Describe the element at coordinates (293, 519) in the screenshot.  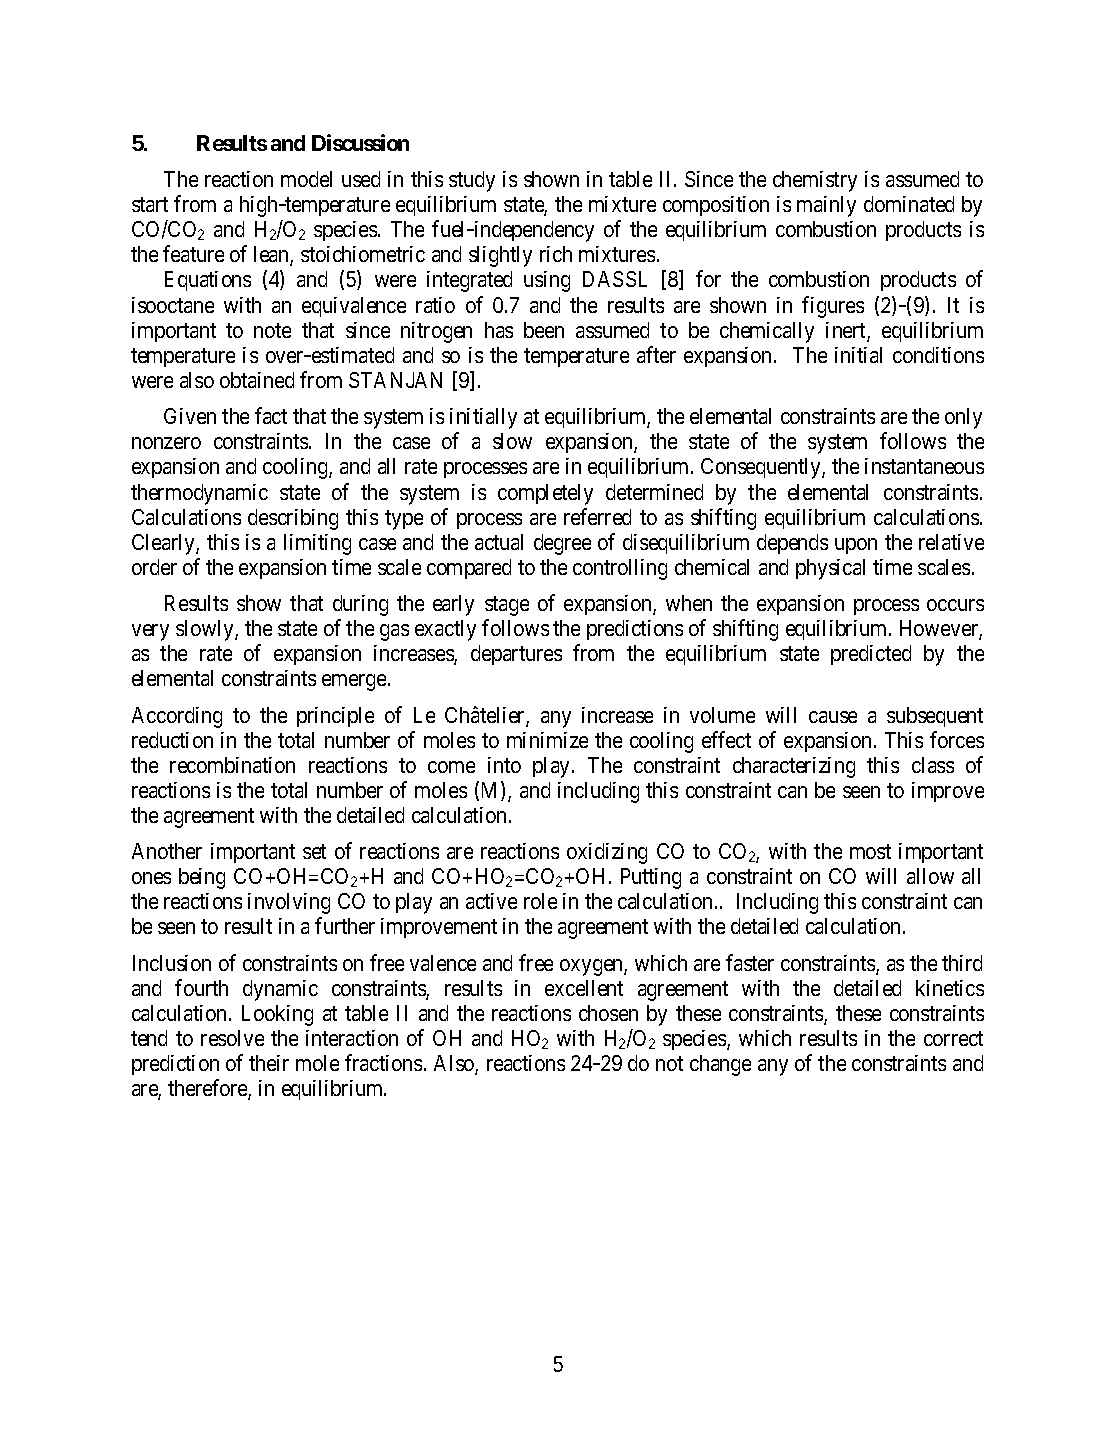
I see `describing` at that location.
